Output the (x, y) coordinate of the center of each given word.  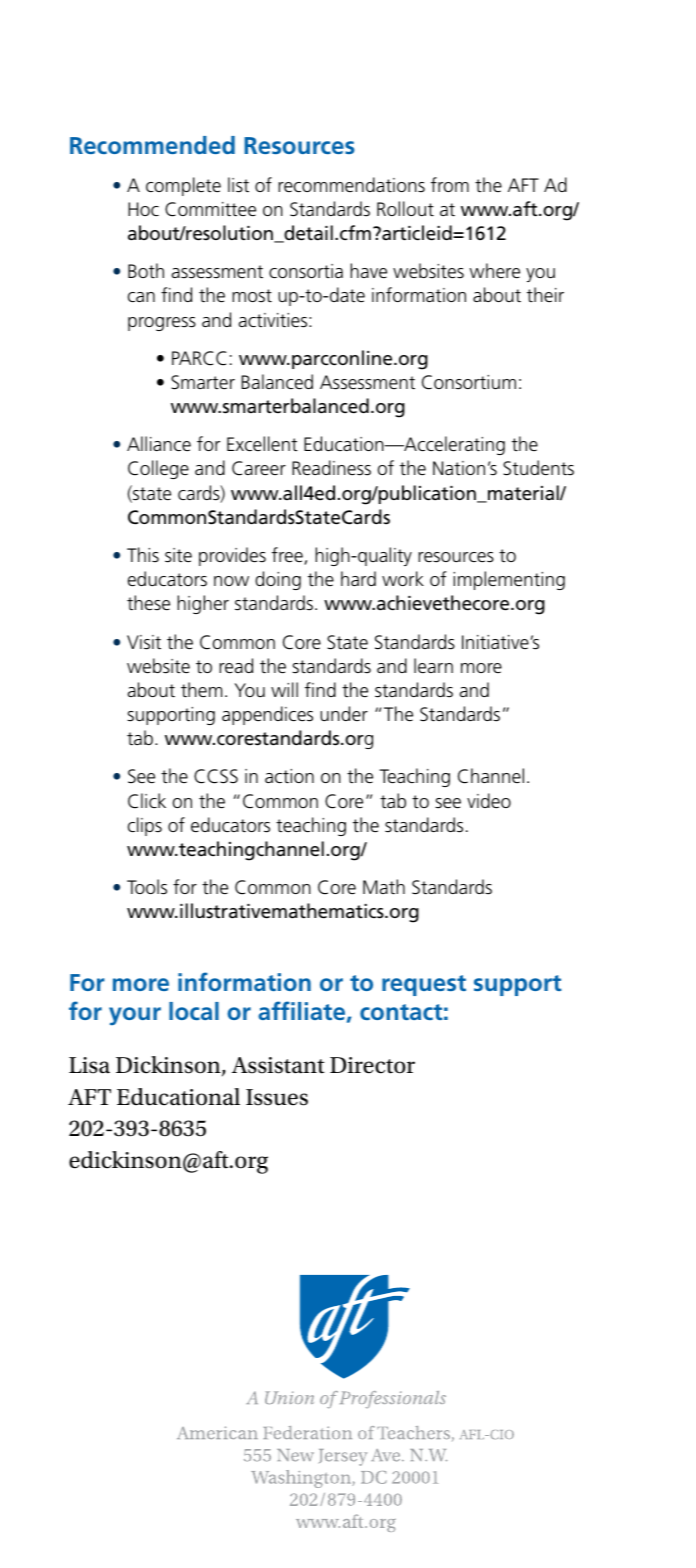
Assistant (278, 1065)
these (148, 603)
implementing (509, 580)
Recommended (152, 145)
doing (278, 580)
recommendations (351, 185)
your (135, 1016)
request (424, 985)
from (450, 184)
